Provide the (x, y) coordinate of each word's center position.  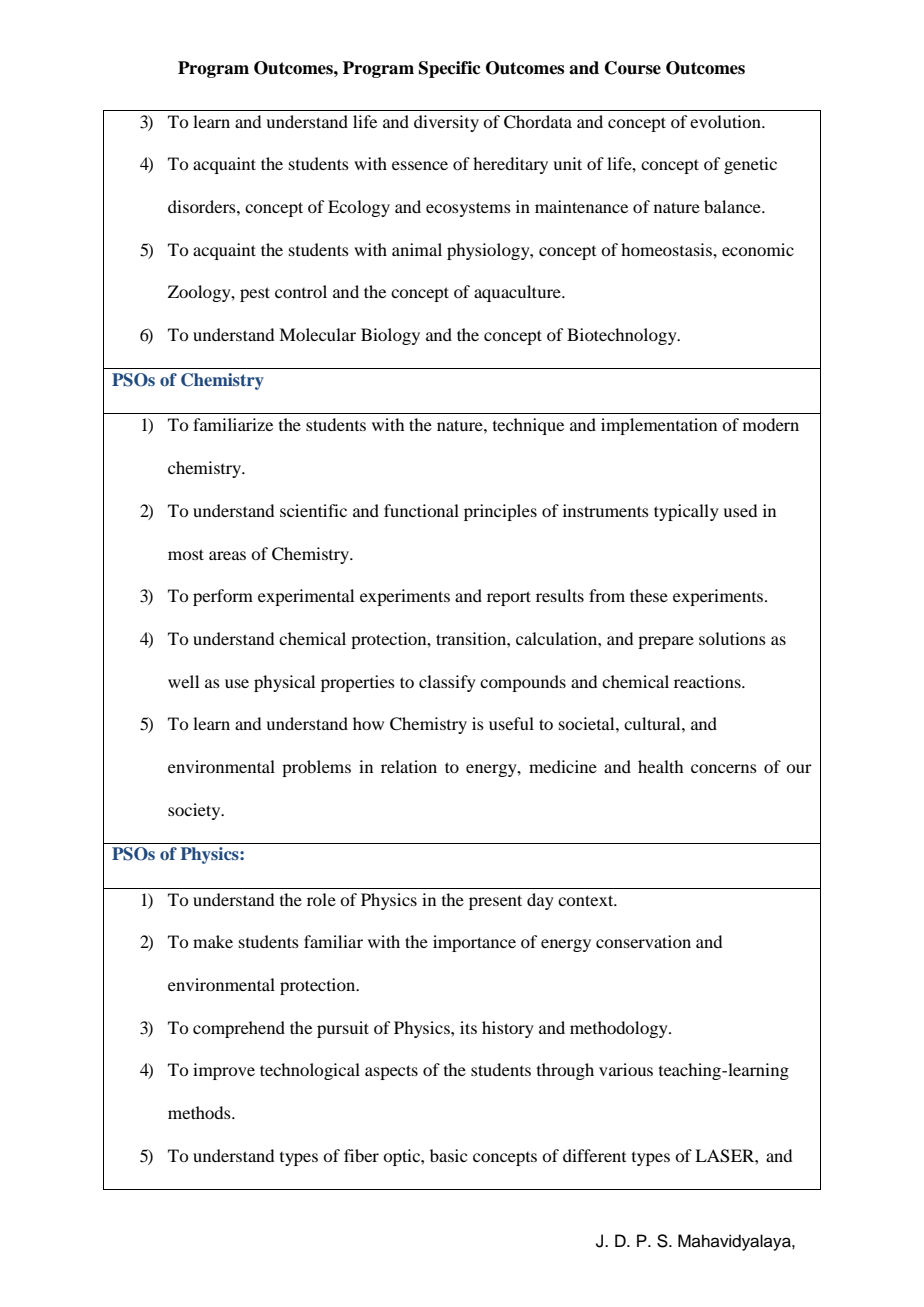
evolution (726, 121)
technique (528, 426)
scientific (313, 510)
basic (448, 1155)
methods (200, 1112)
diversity (446, 123)
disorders (203, 206)
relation (409, 766)
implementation (659, 426)
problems (316, 768)
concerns (724, 768)
